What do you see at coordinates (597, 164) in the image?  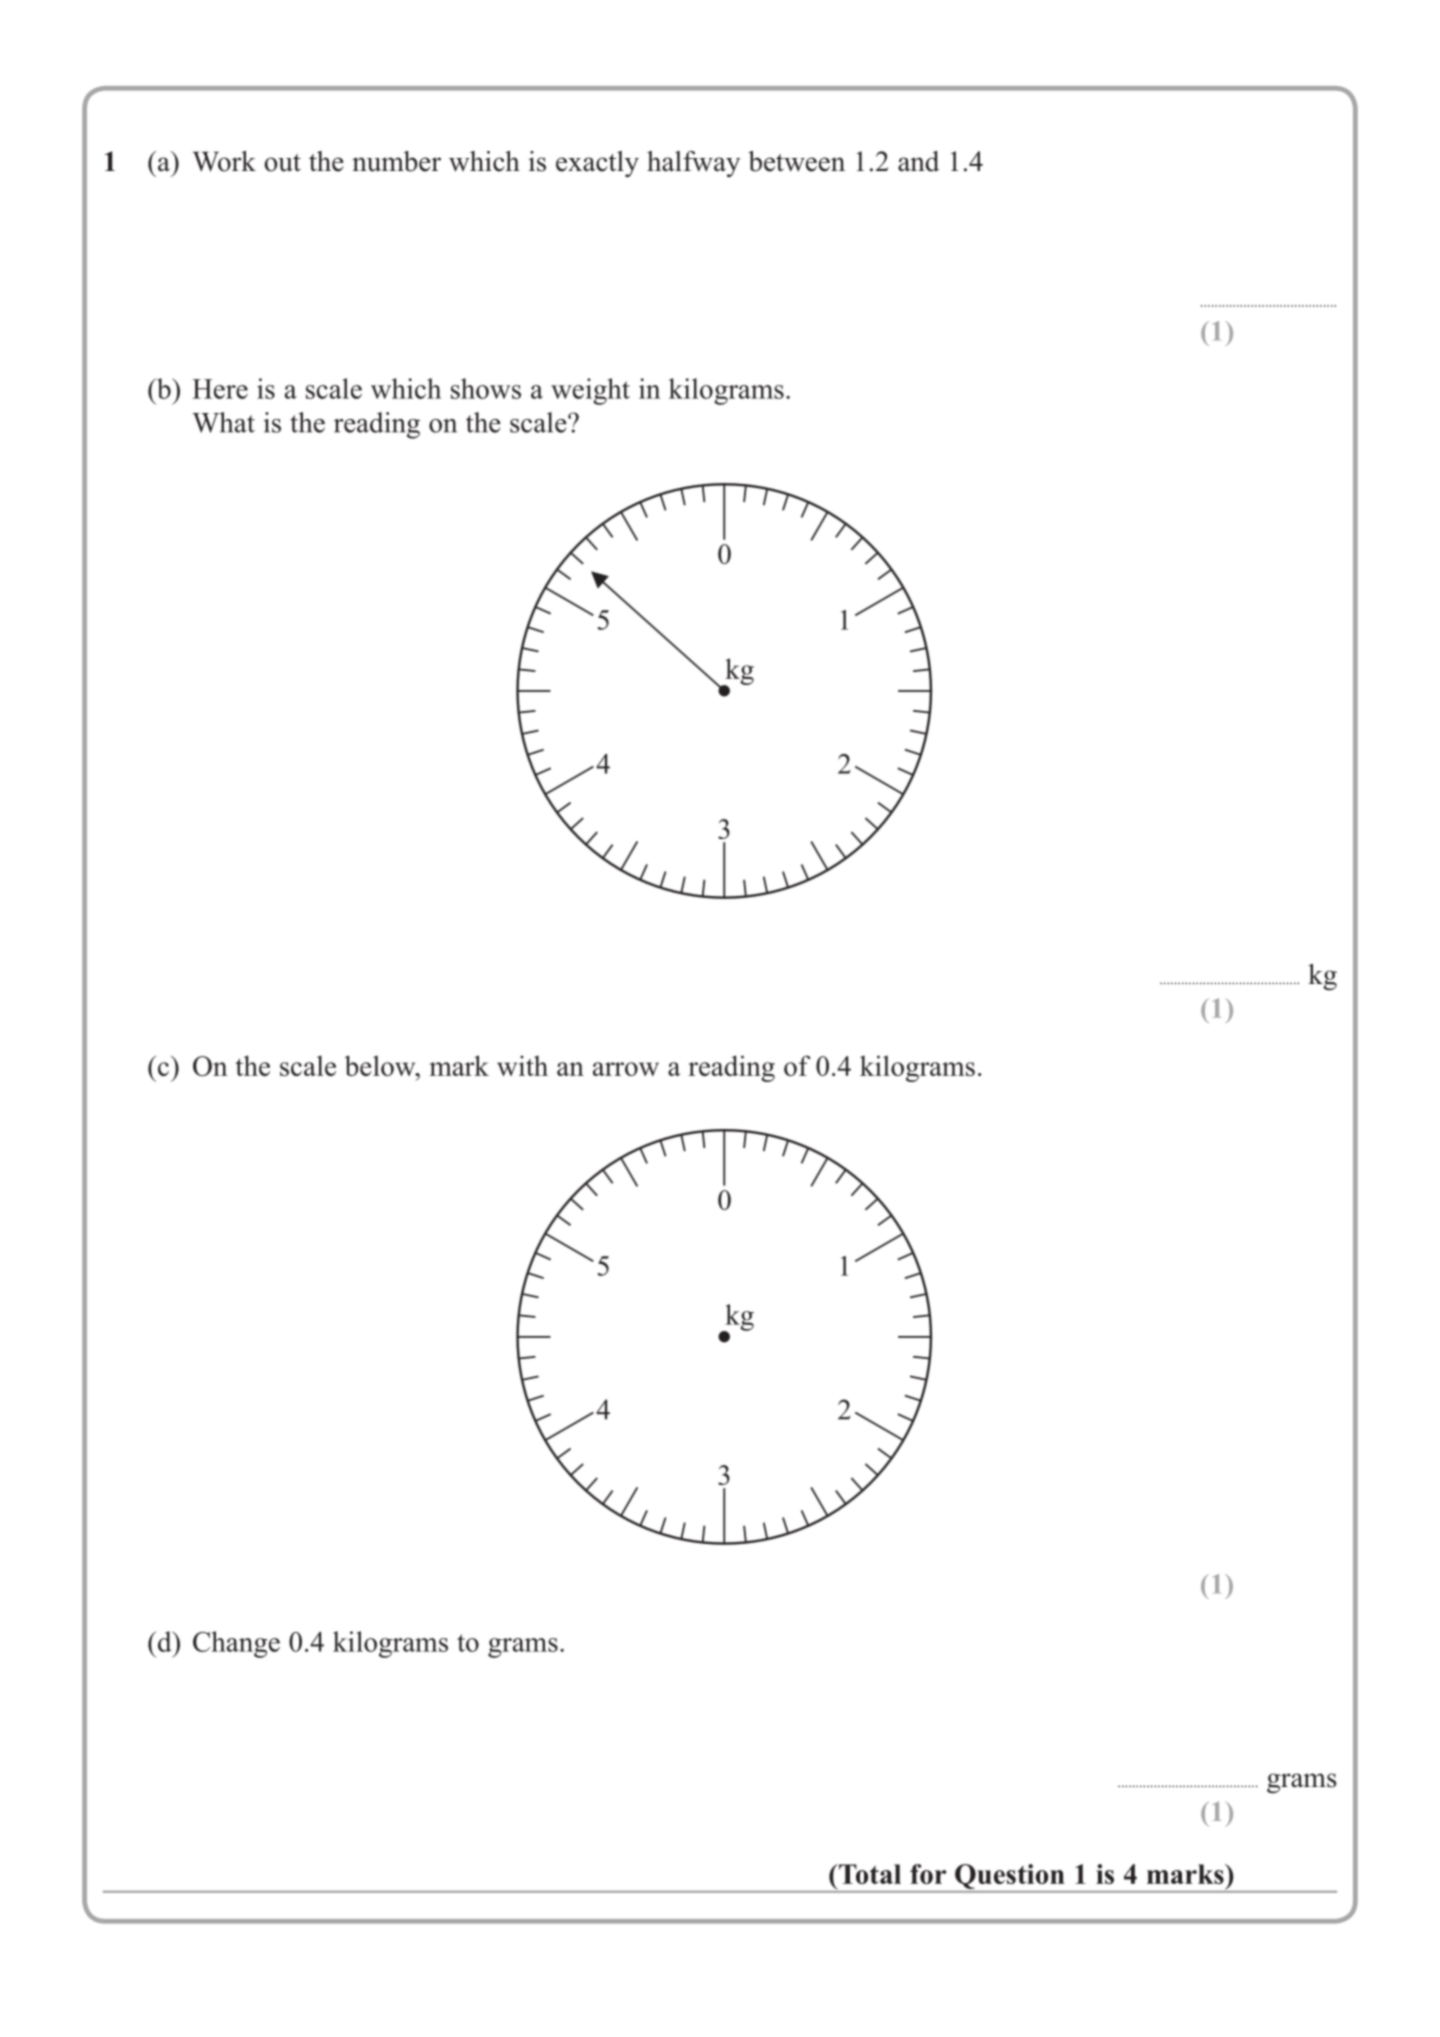 I see `exactly` at bounding box center [597, 164].
